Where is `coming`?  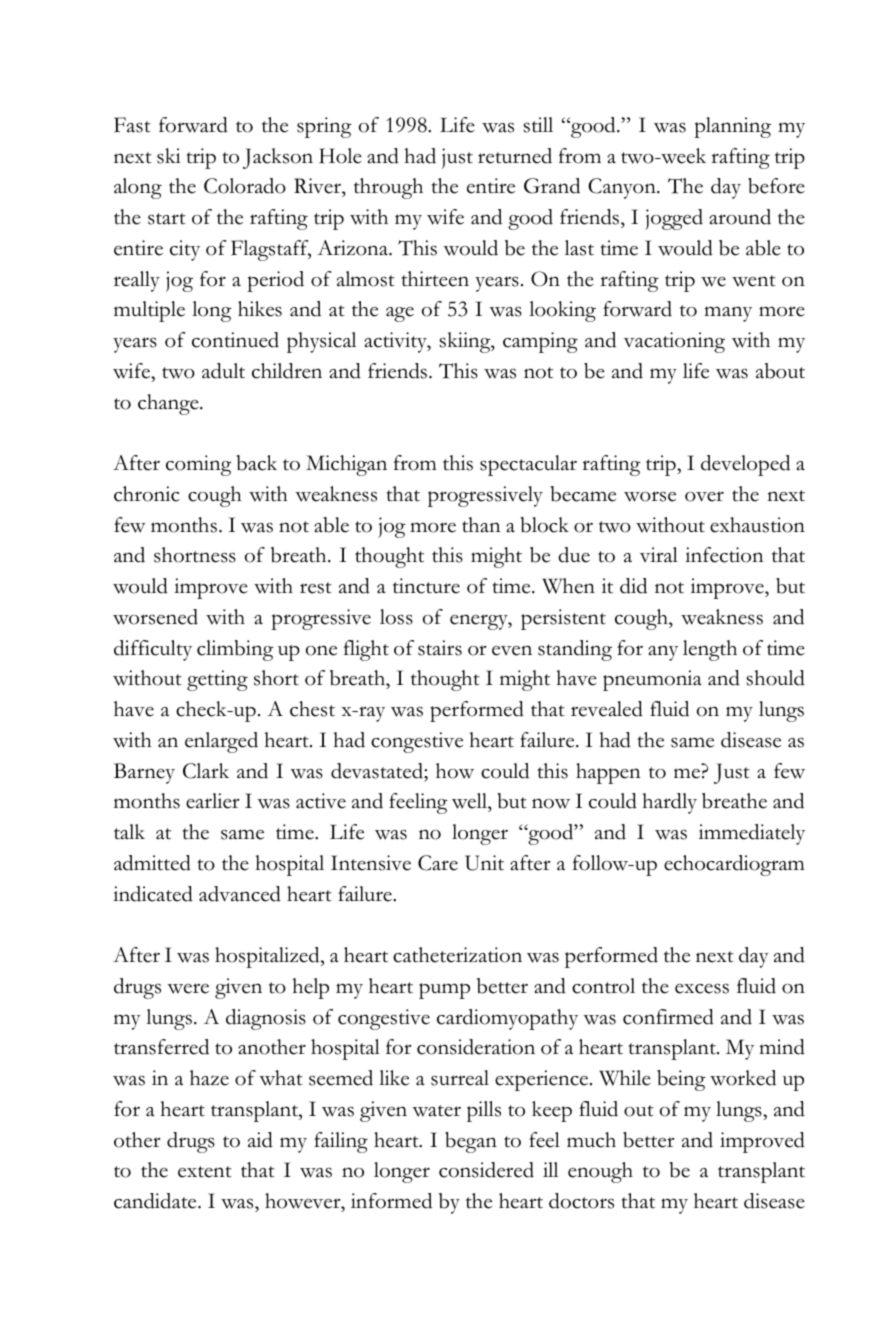 coming is located at coordinates (199, 465).
